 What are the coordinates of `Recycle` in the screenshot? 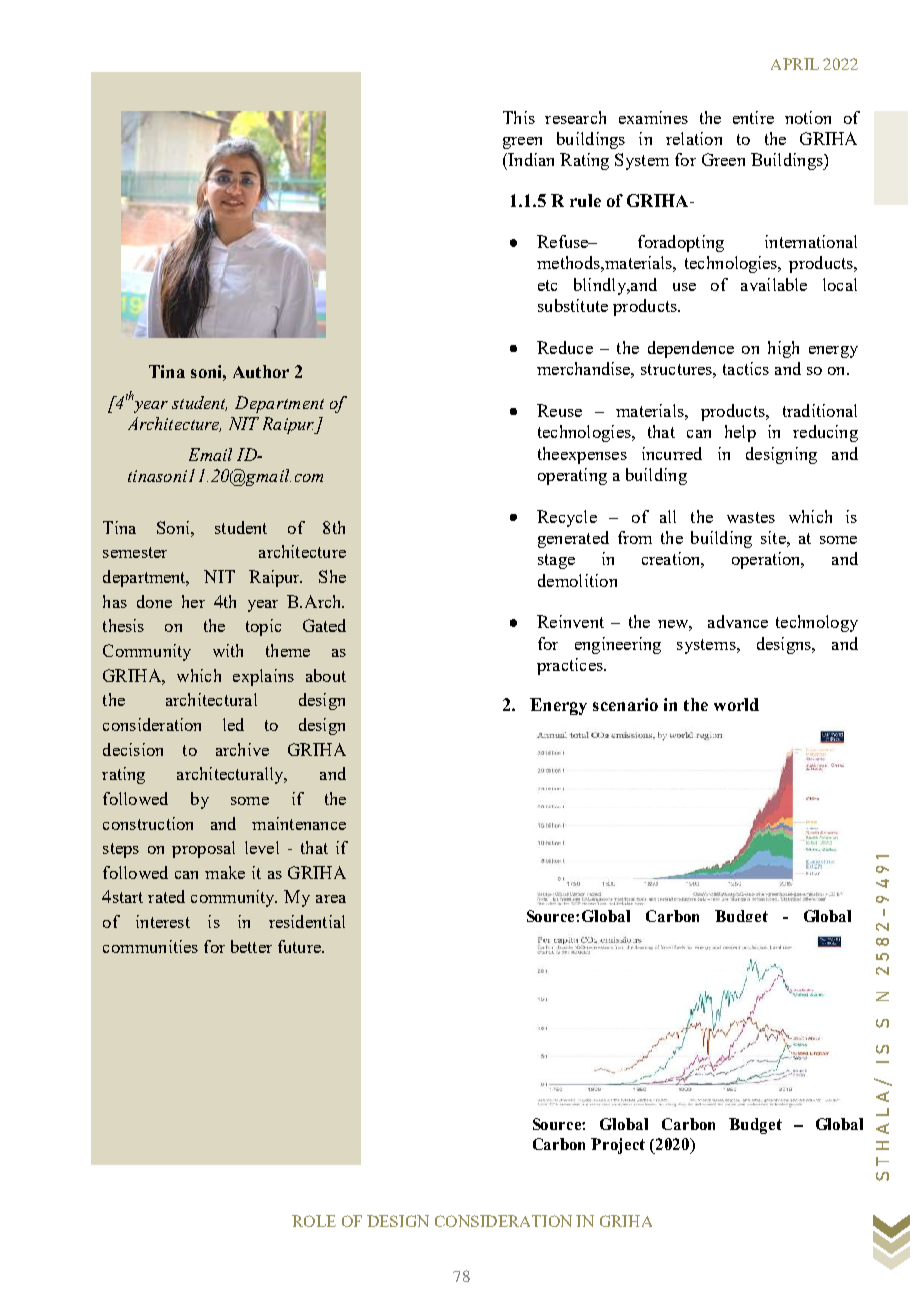 It's located at (567, 518).
